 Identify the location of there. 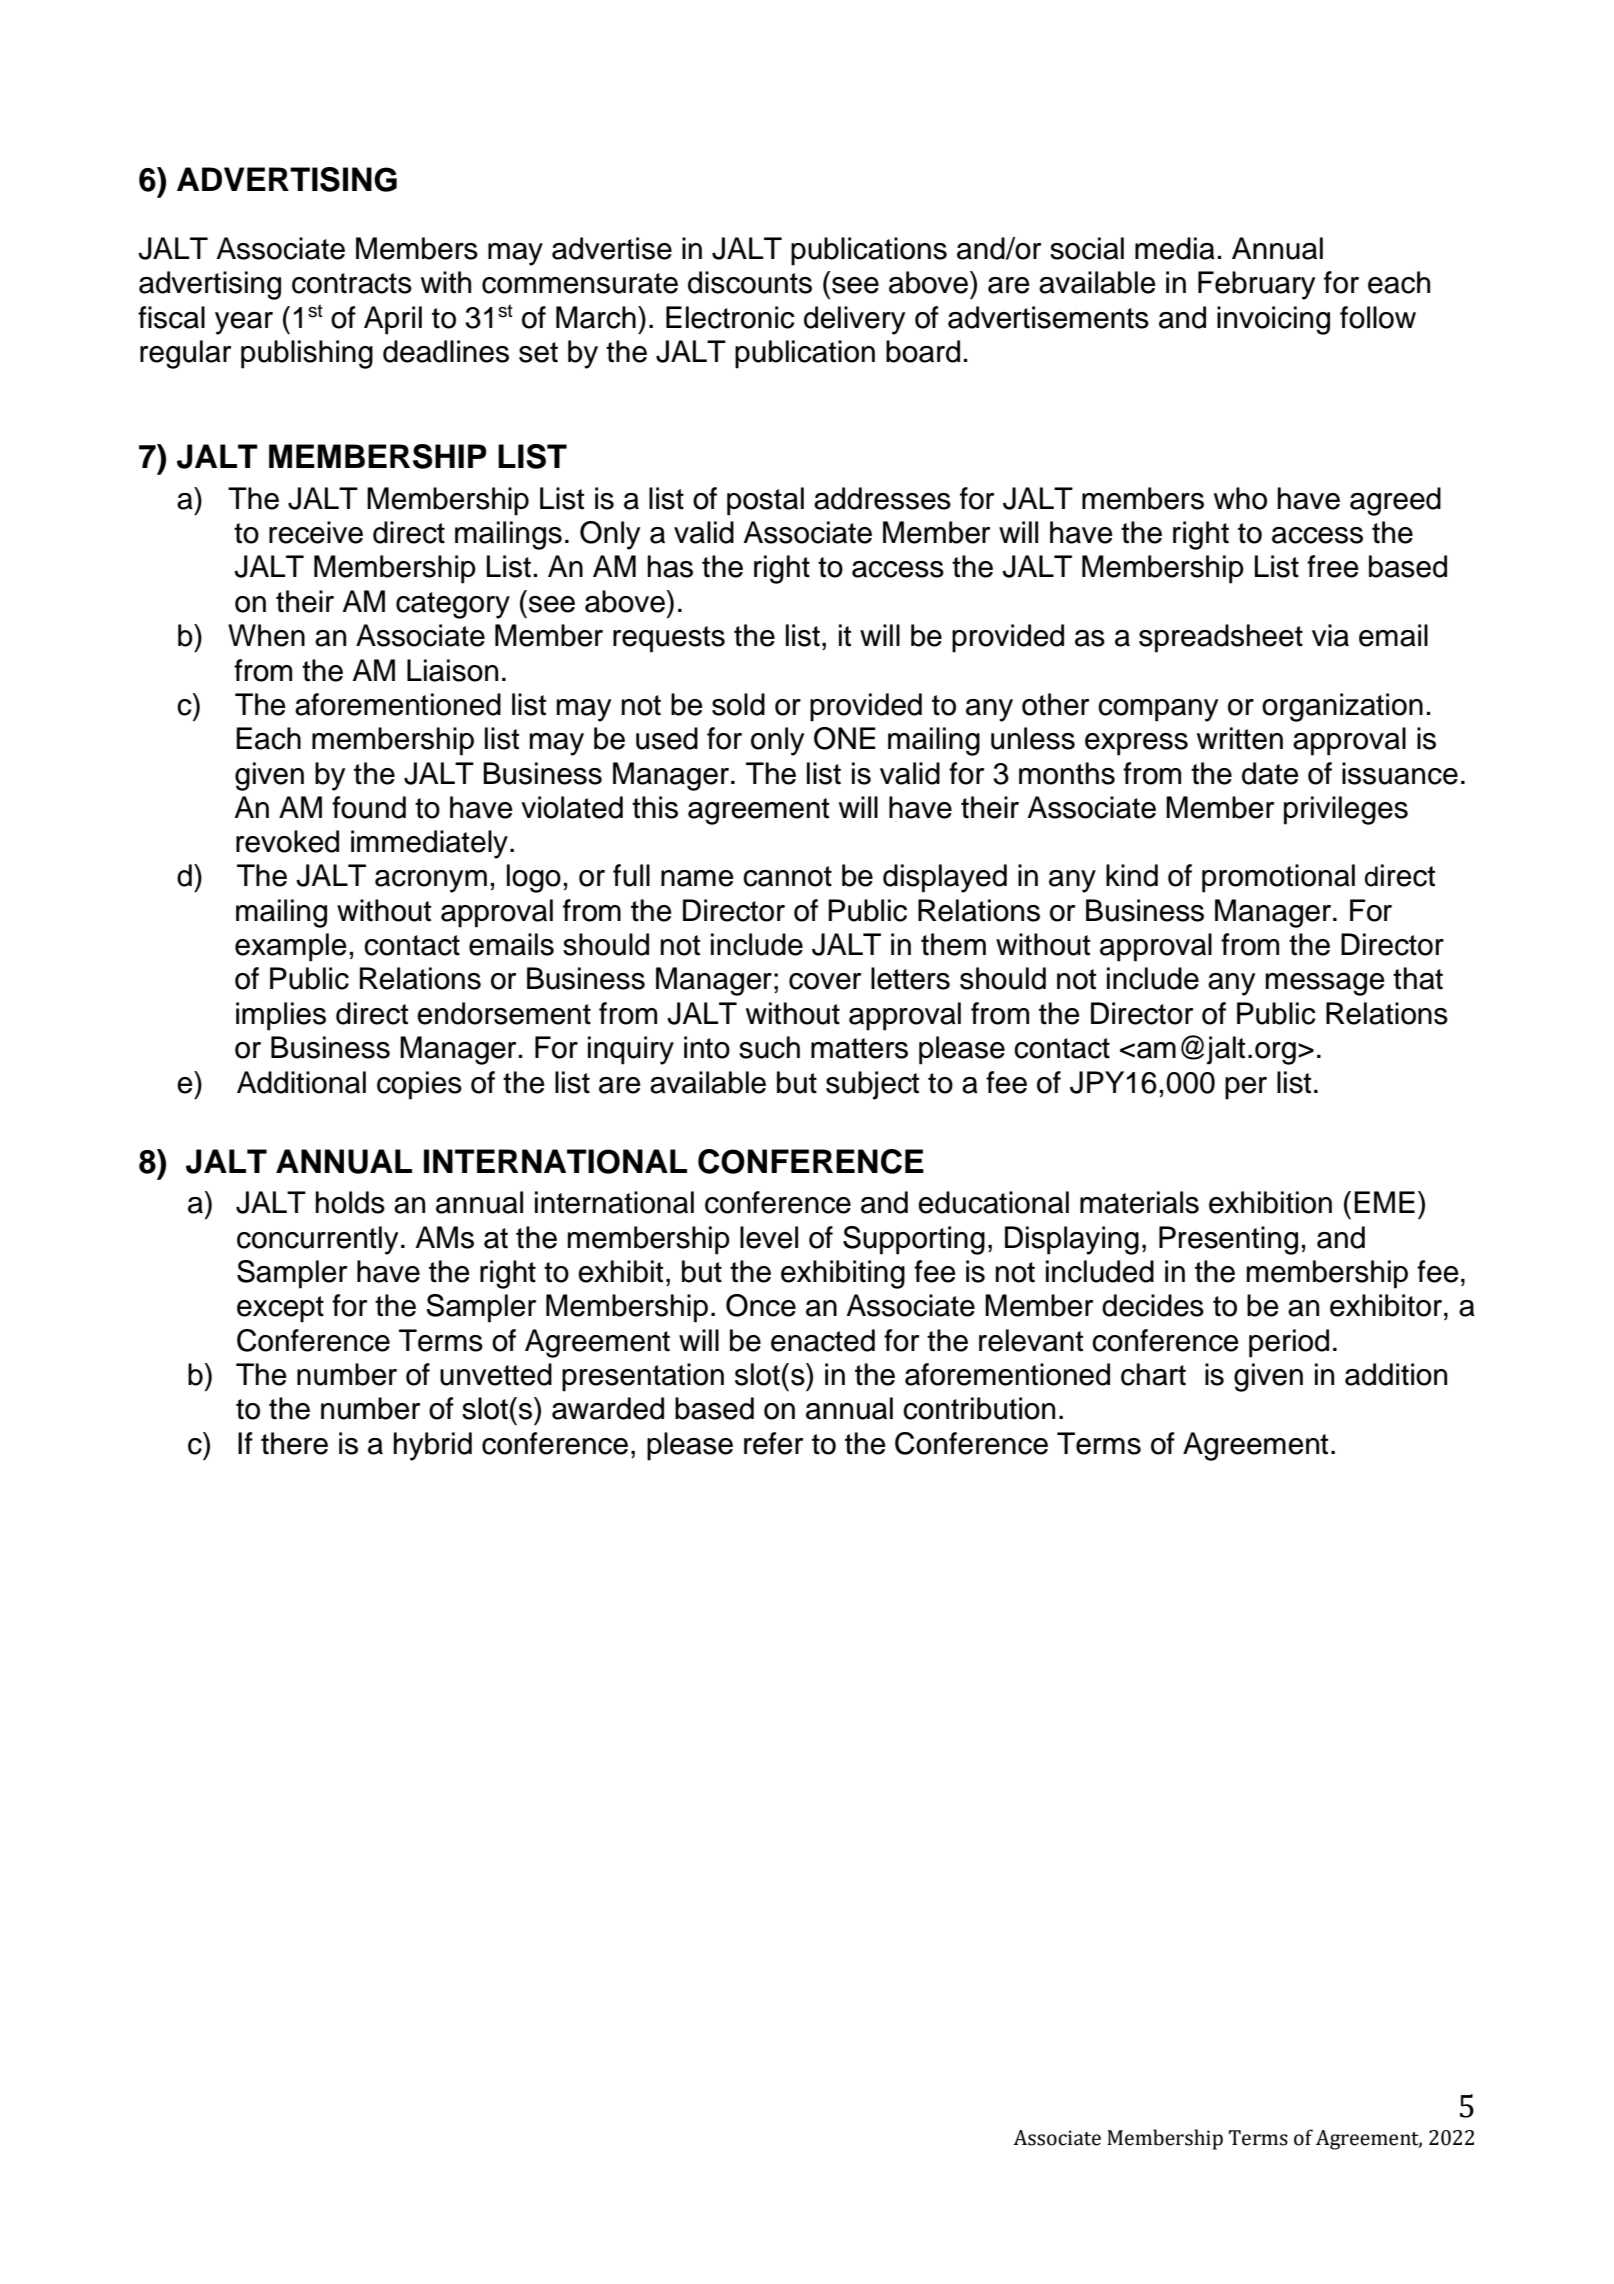
(294, 1443).
